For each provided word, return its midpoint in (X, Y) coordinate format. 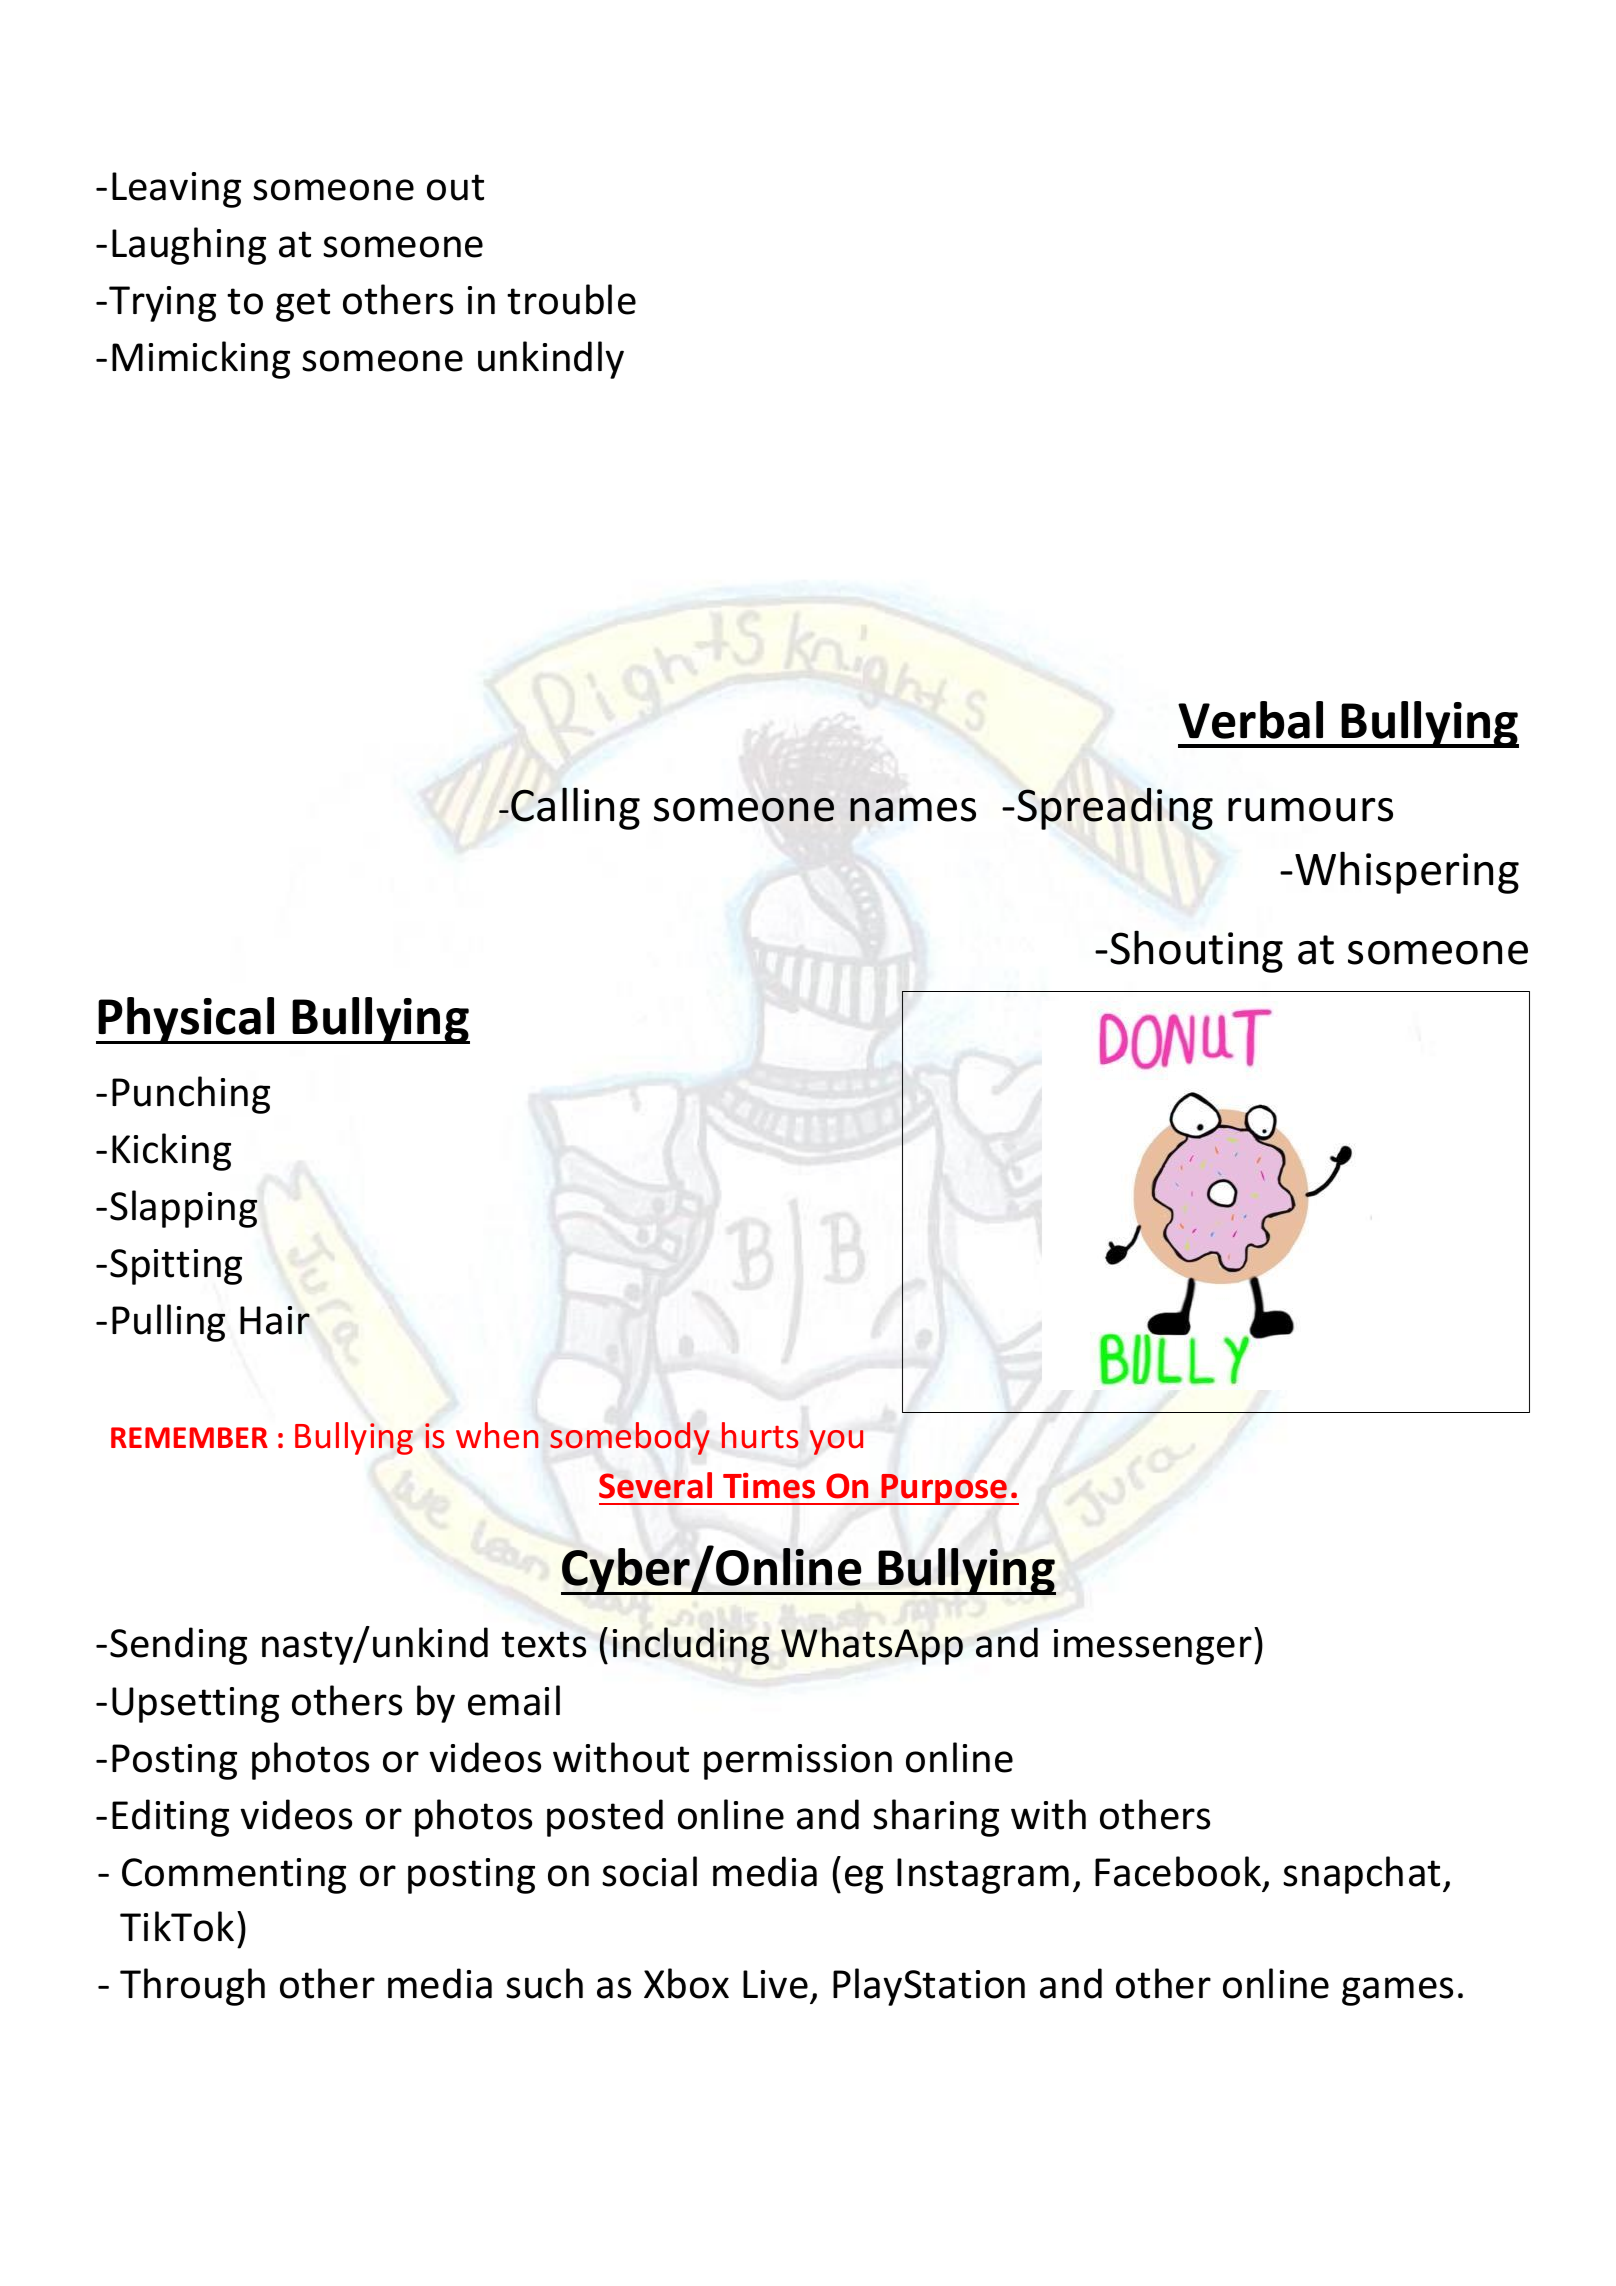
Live (775, 1984)
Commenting (234, 1876)
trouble (571, 299)
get (303, 305)
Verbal (1250, 720)
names (913, 809)
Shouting (1196, 951)
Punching (191, 1095)
